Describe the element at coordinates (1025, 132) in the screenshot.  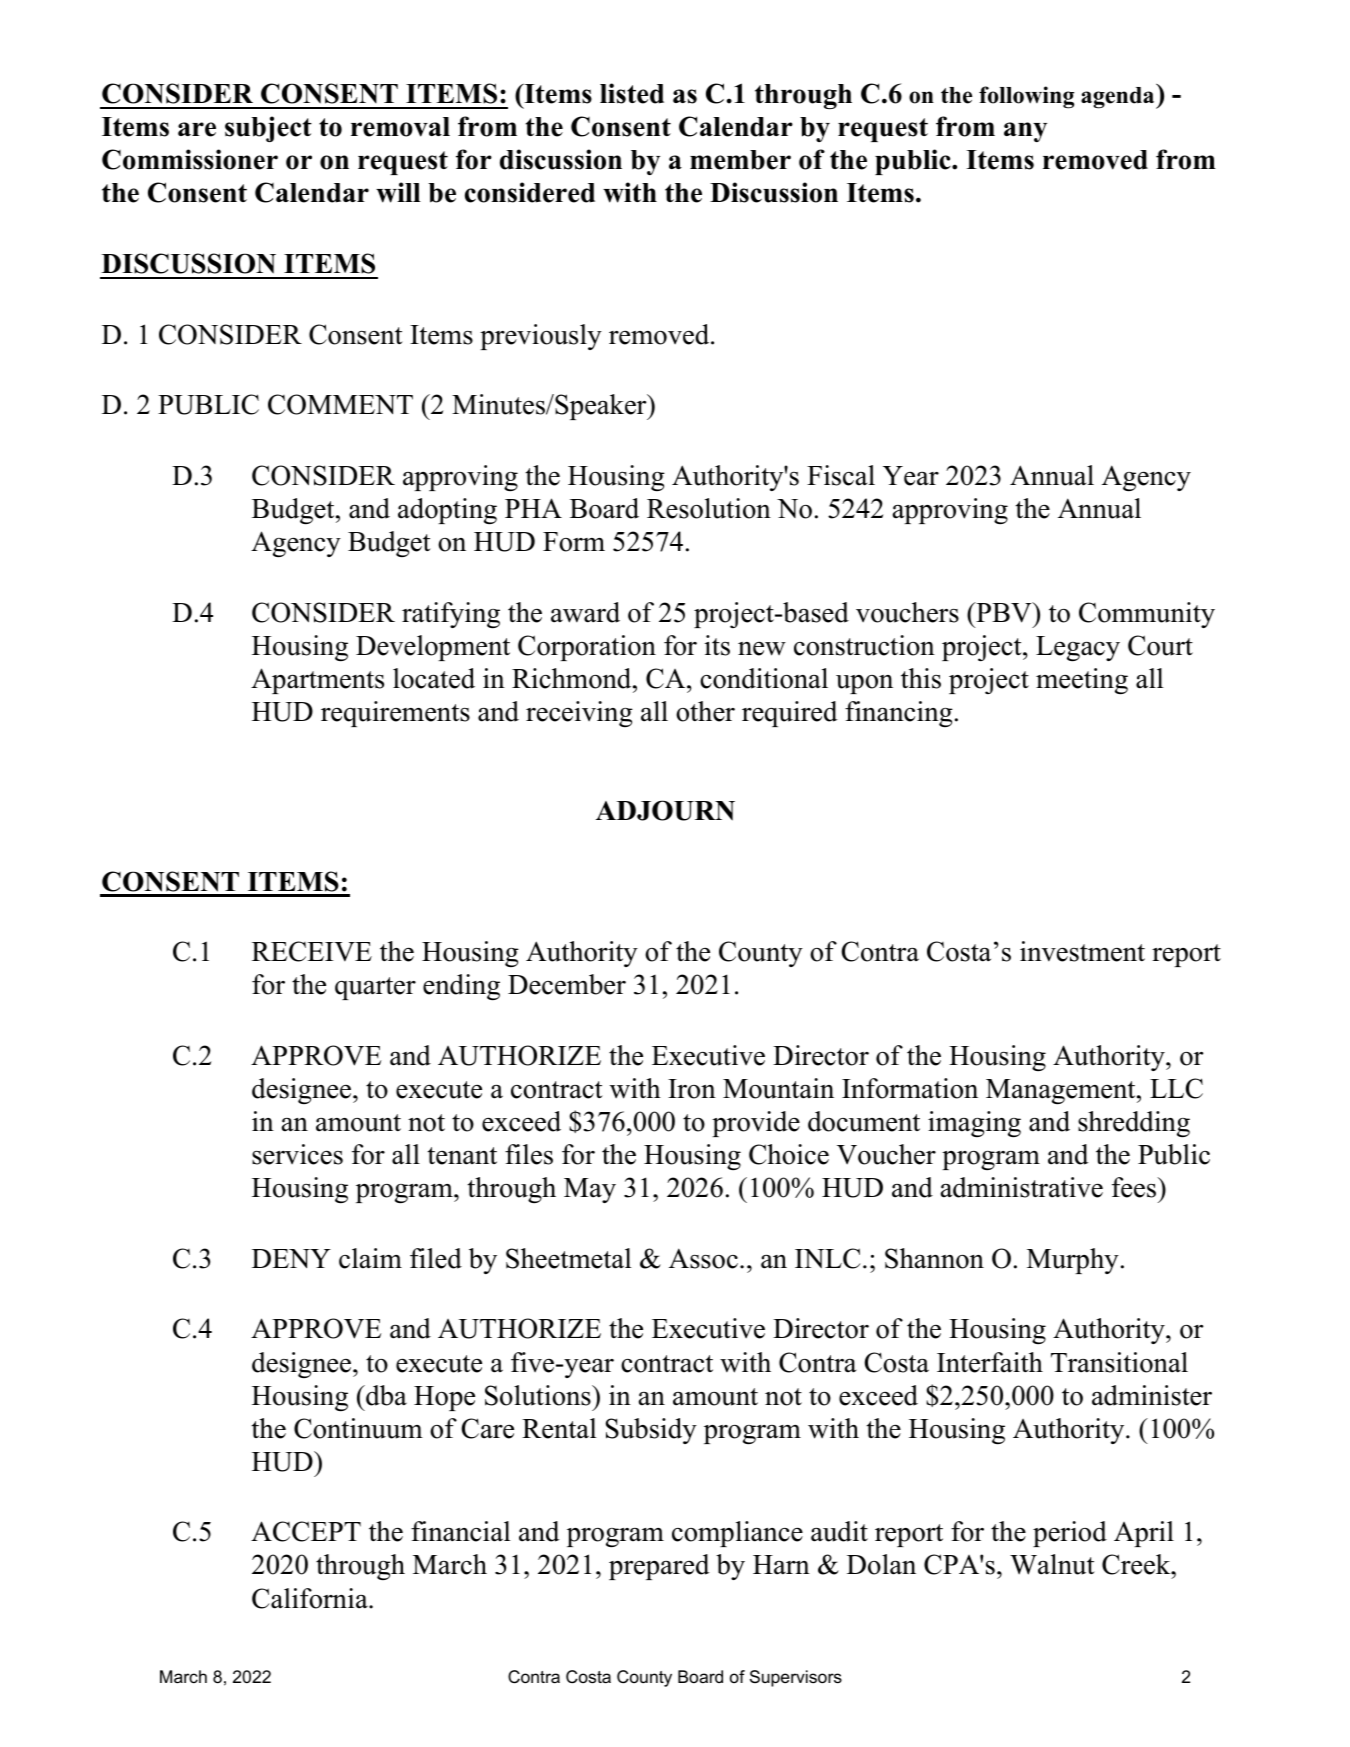
I see `any` at that location.
